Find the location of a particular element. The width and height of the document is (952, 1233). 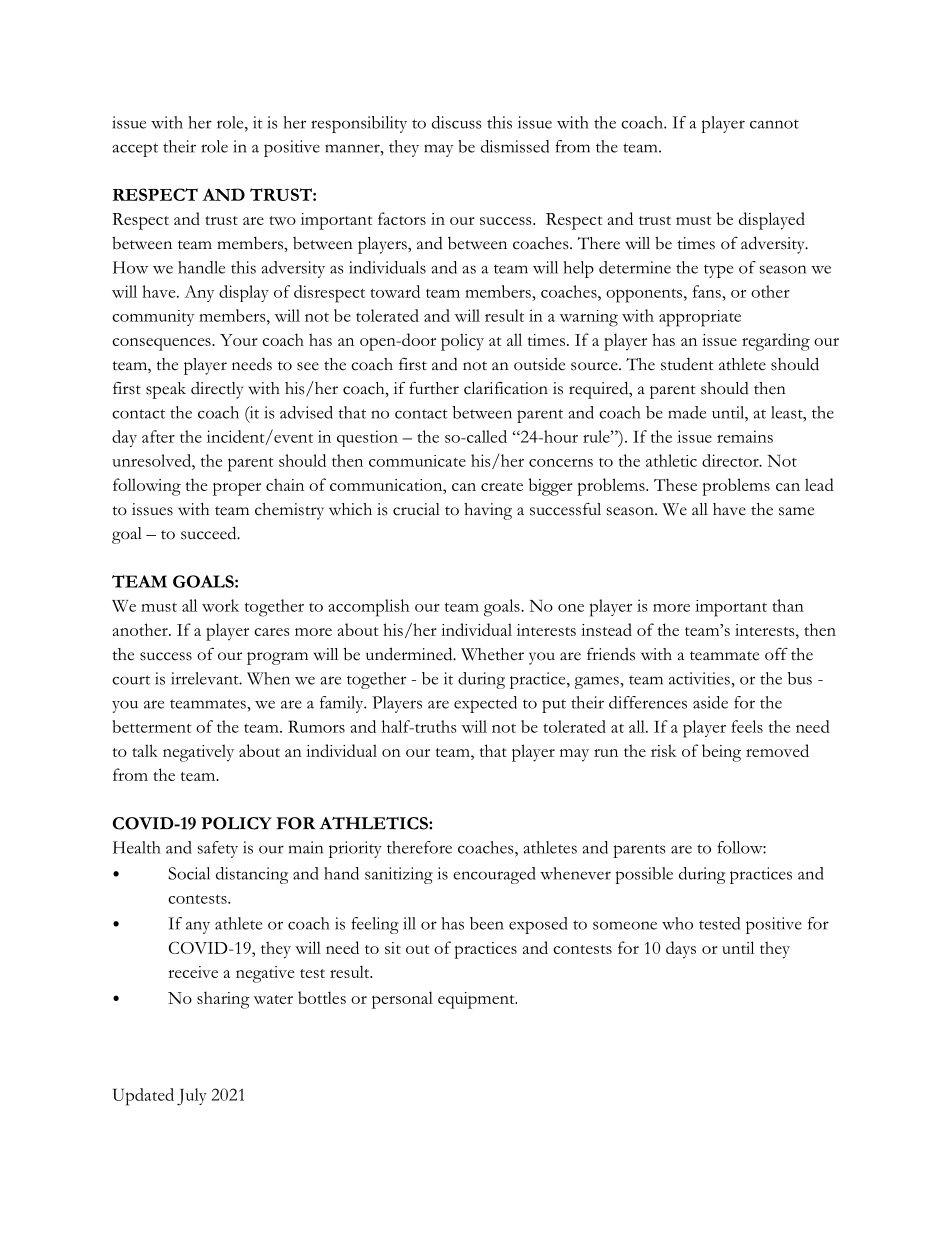

aside is located at coordinates (710, 702).
